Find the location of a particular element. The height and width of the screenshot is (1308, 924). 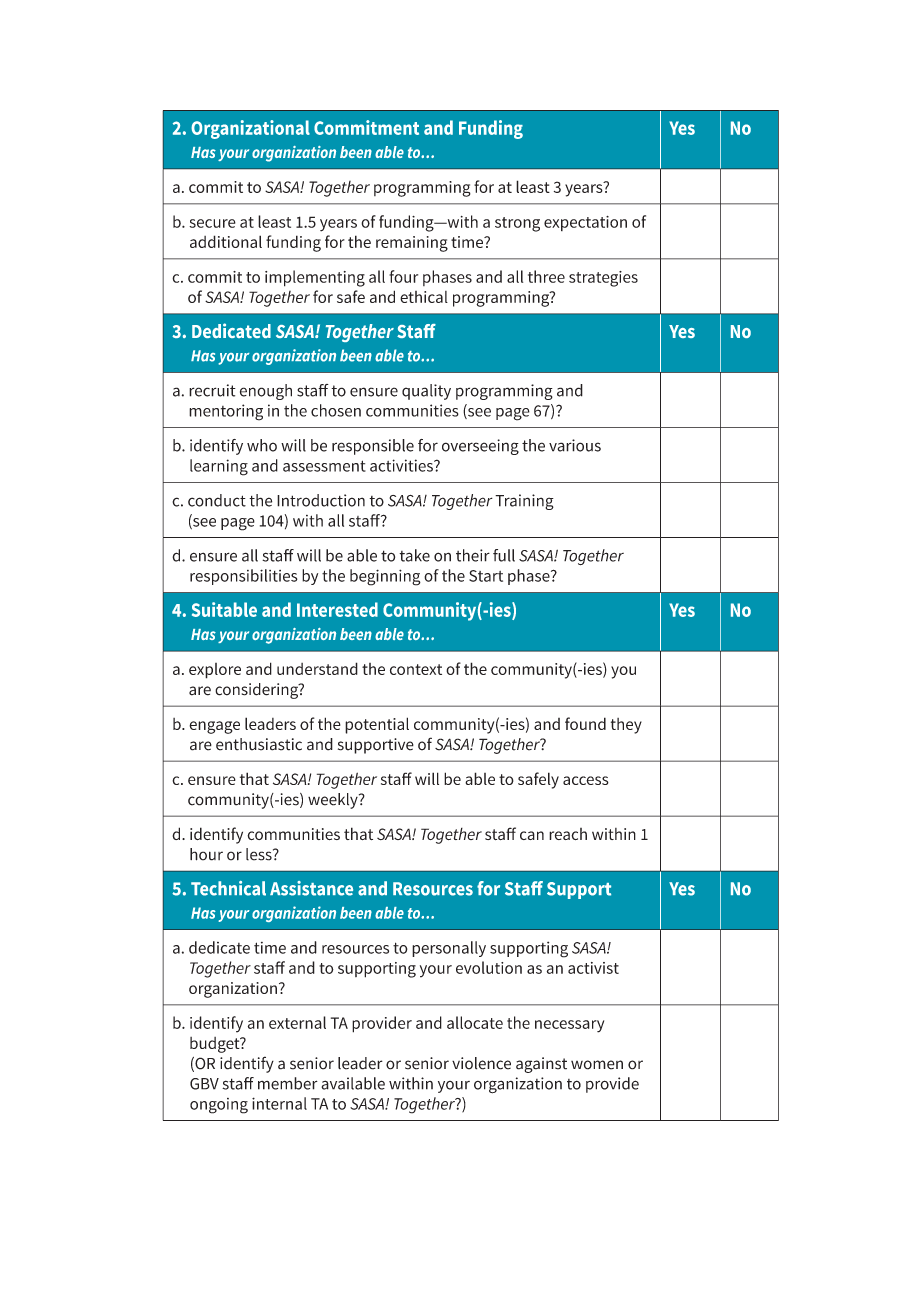

explore is located at coordinates (215, 671).
